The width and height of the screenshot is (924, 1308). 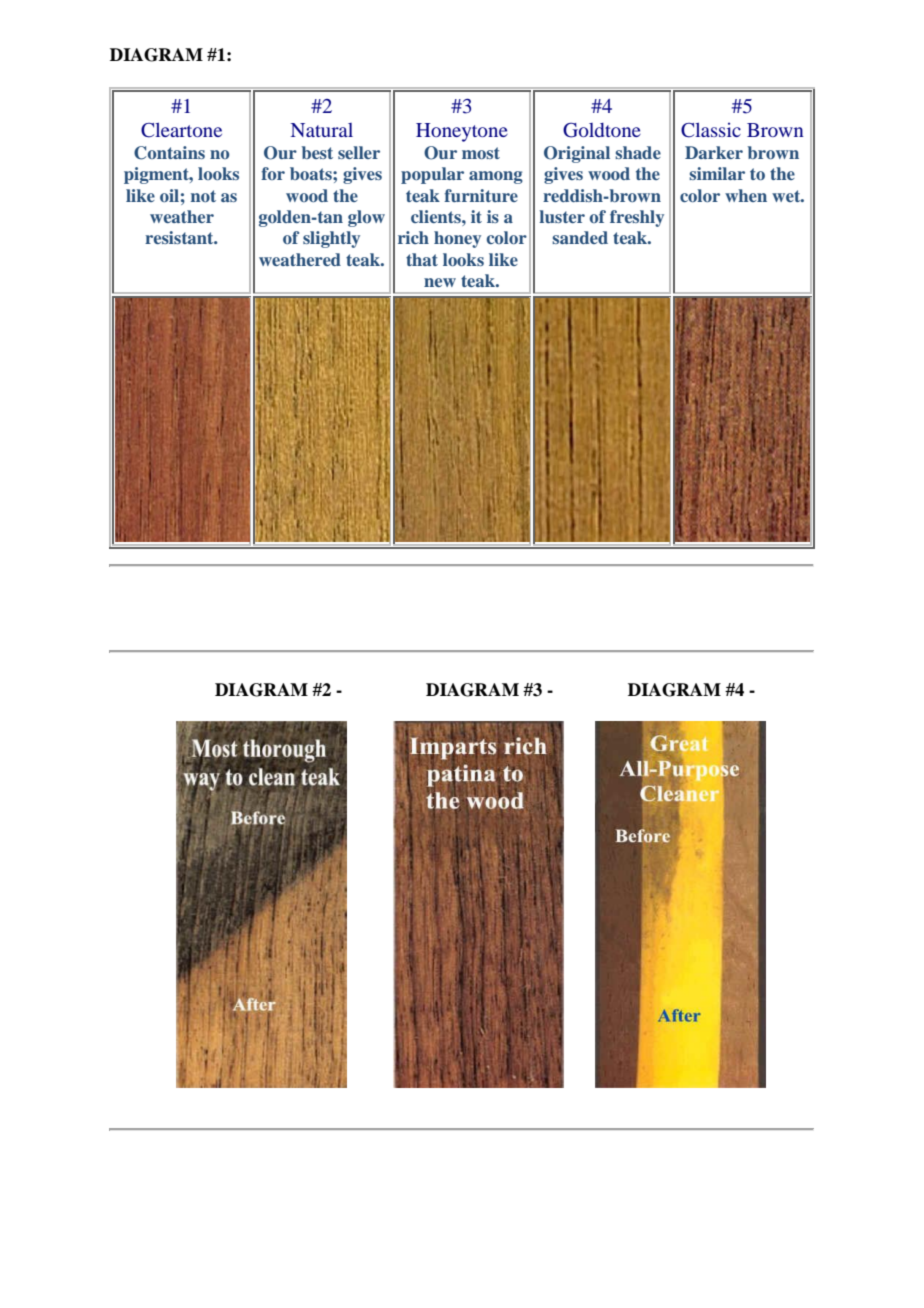 What do you see at coordinates (481, 153) in the screenshot?
I see `most` at bounding box center [481, 153].
